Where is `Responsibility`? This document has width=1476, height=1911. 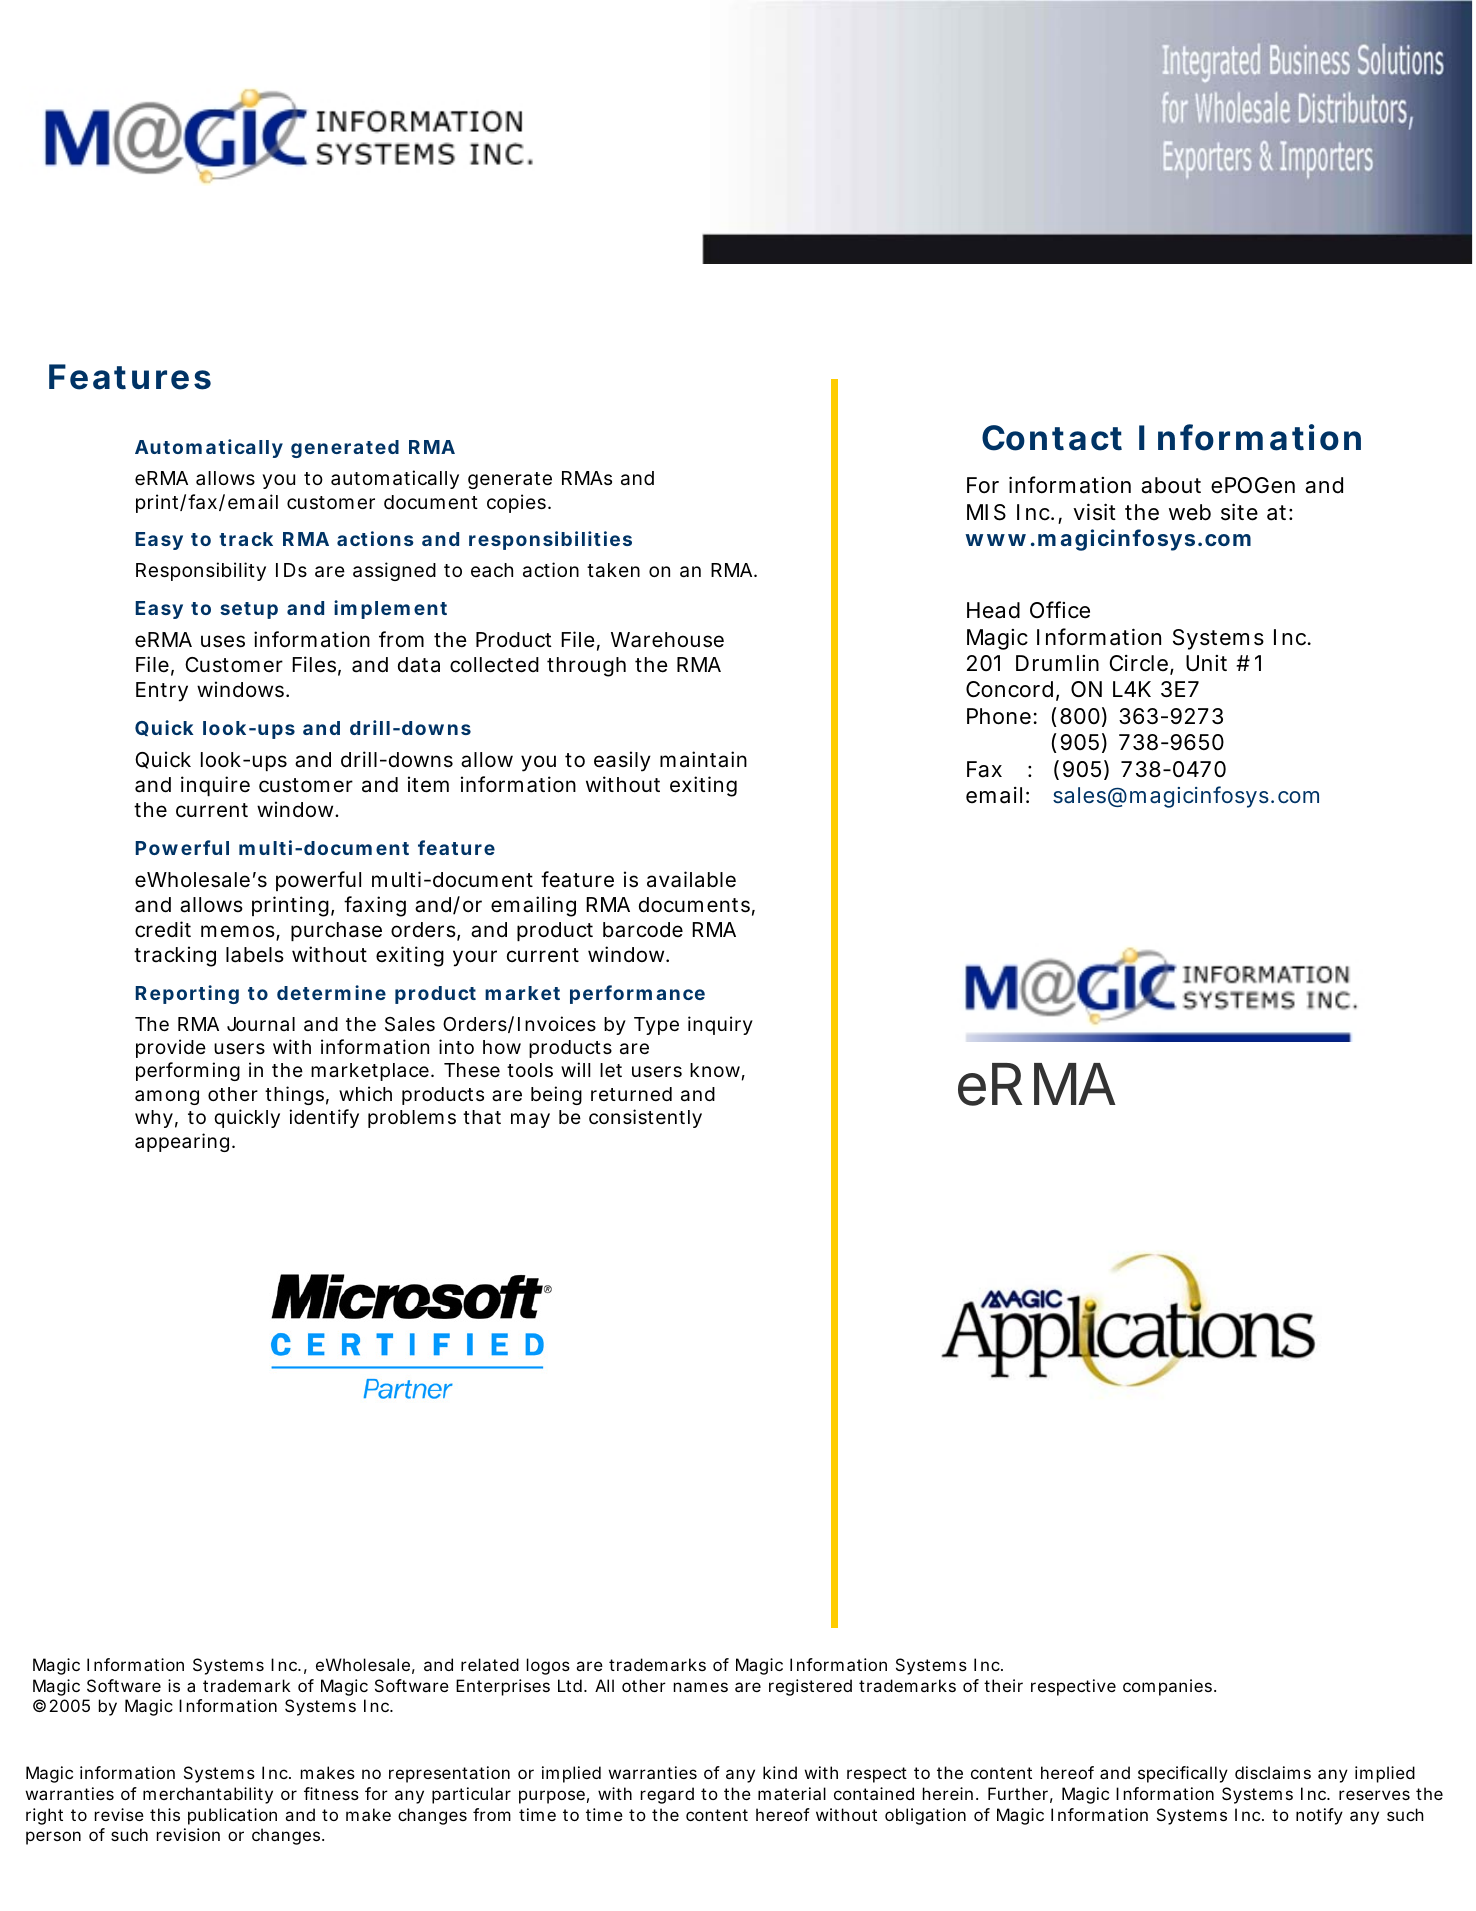
Responsibility is located at coordinates (201, 571).
